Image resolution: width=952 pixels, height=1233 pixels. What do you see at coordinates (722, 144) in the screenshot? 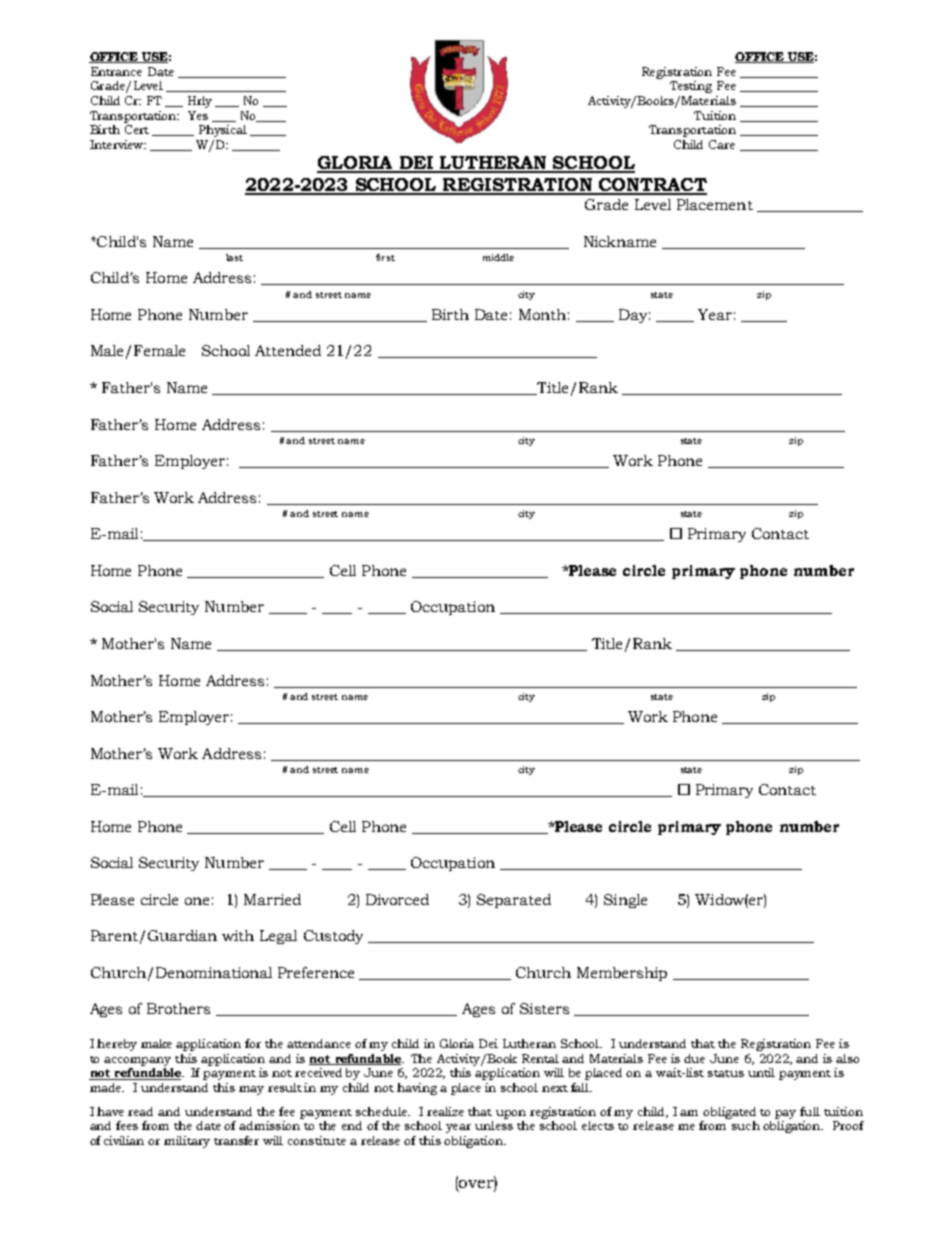
I see `Care` at bounding box center [722, 144].
